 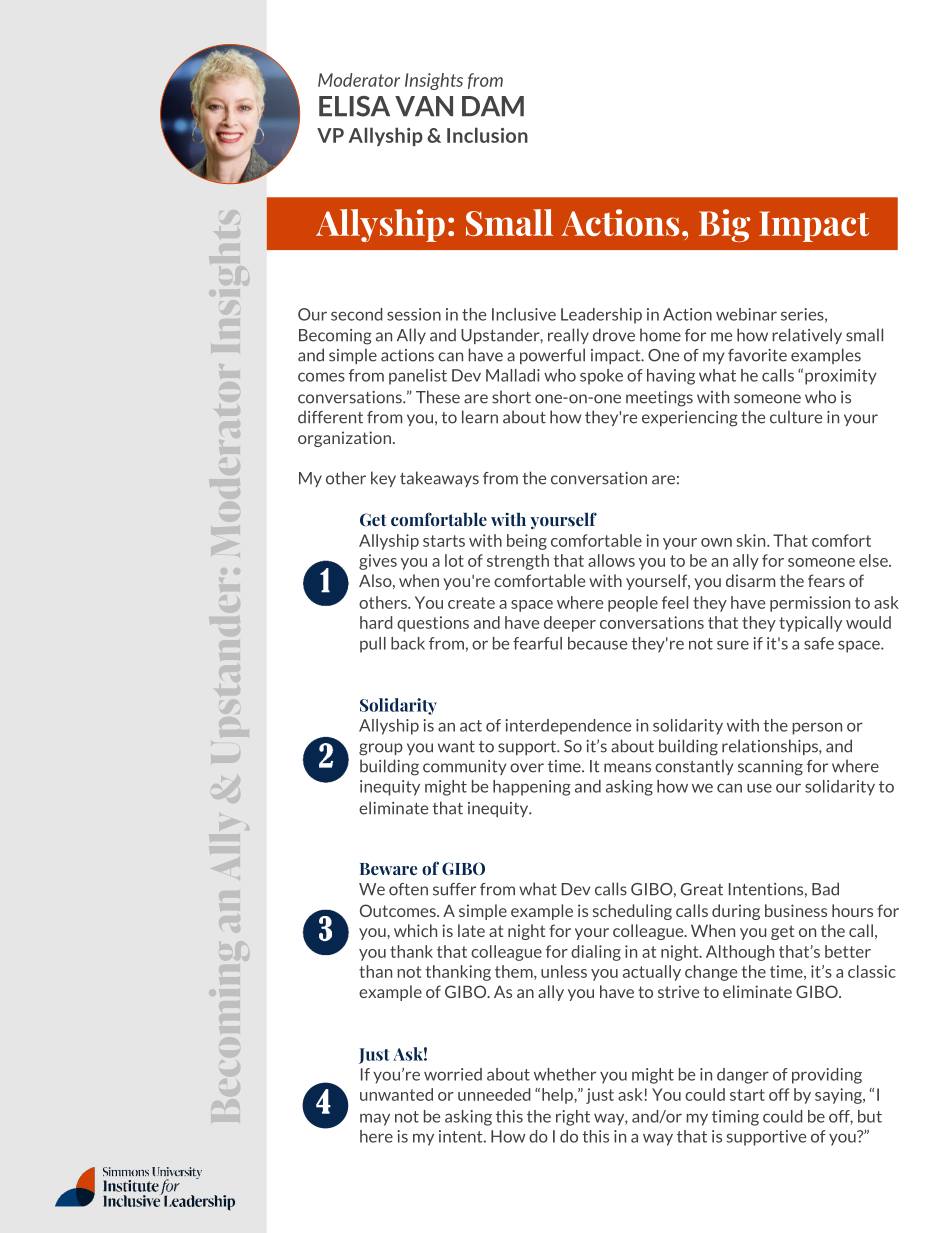 I want to click on Big, so click(x=724, y=225).
